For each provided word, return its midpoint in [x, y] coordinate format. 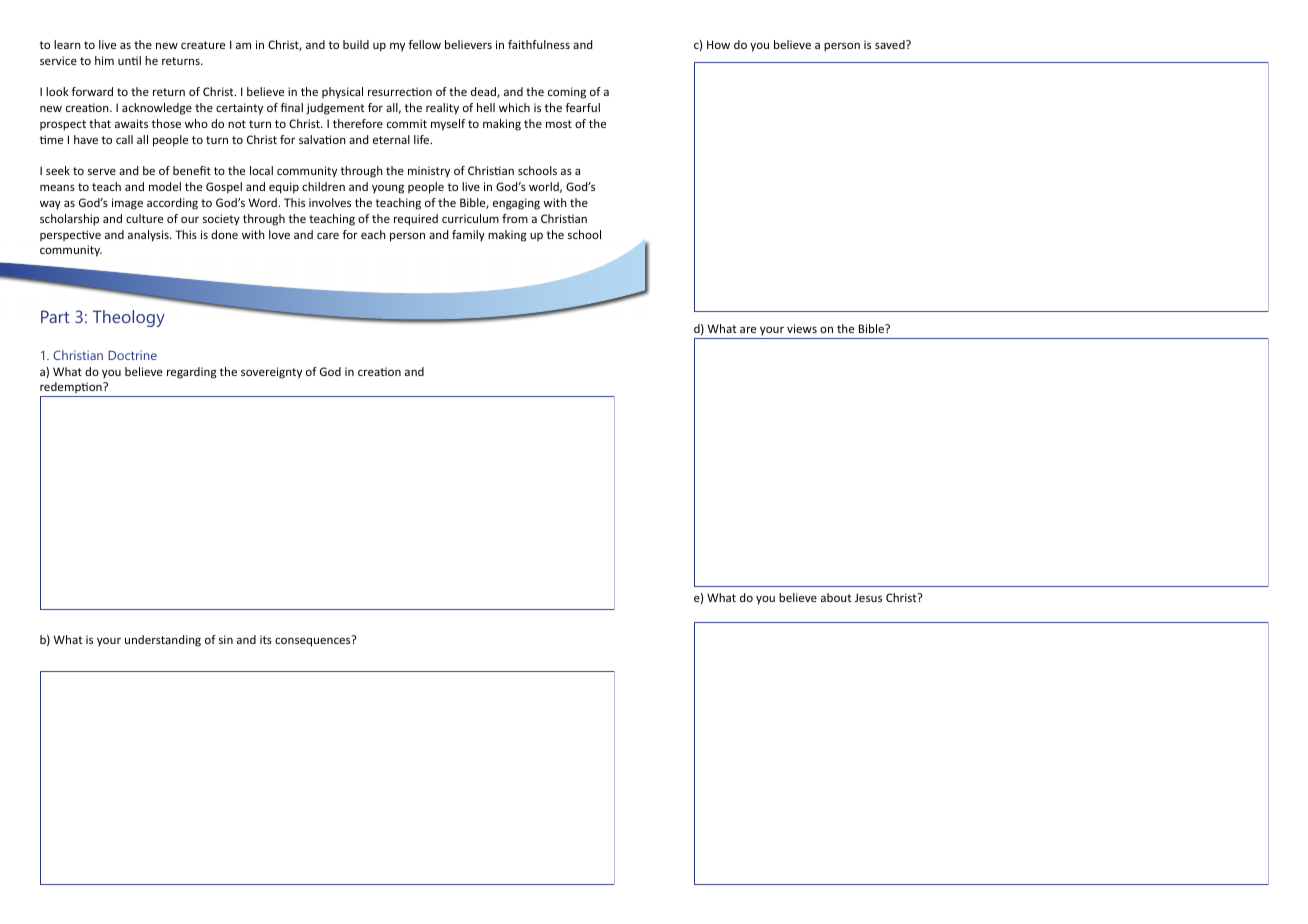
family [468, 235]
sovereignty [271, 373]
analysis [149, 236]
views [802, 328]
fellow [425, 44]
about [836, 597]
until [129, 60]
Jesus [868, 597]
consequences [314, 641]
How [718, 44]
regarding [192, 373]
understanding [163, 641]
